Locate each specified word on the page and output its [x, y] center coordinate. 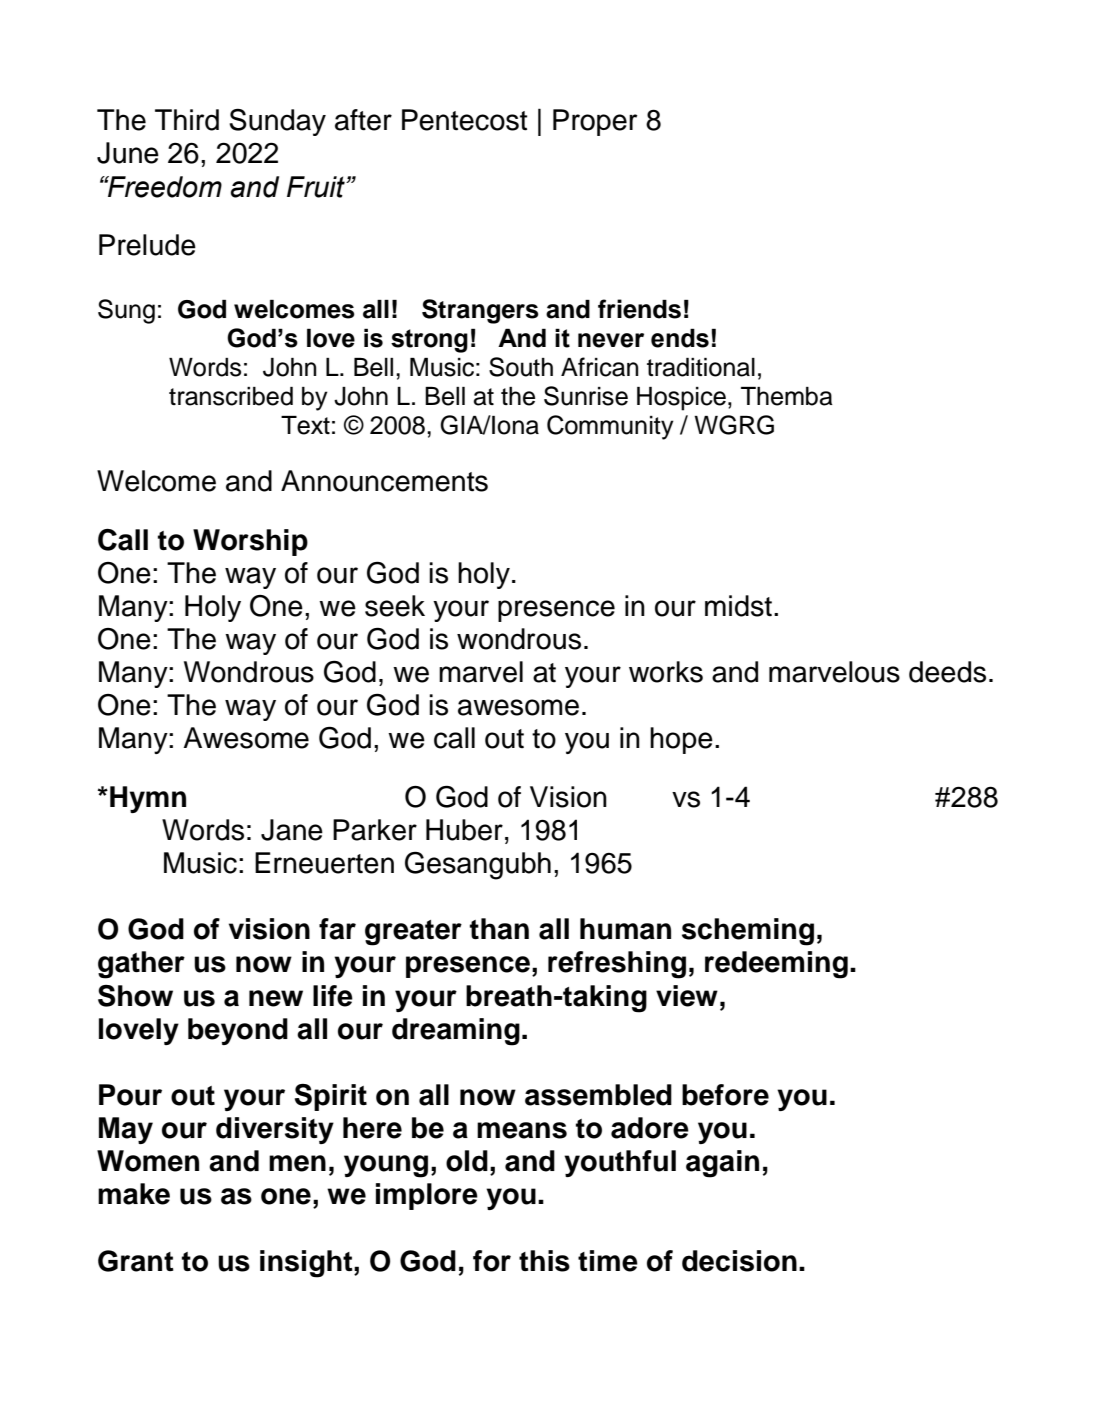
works [666, 672]
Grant [136, 1261]
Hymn [148, 799]
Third [187, 120]
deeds [947, 672]
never [611, 340]
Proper [595, 122]
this [544, 1261]
